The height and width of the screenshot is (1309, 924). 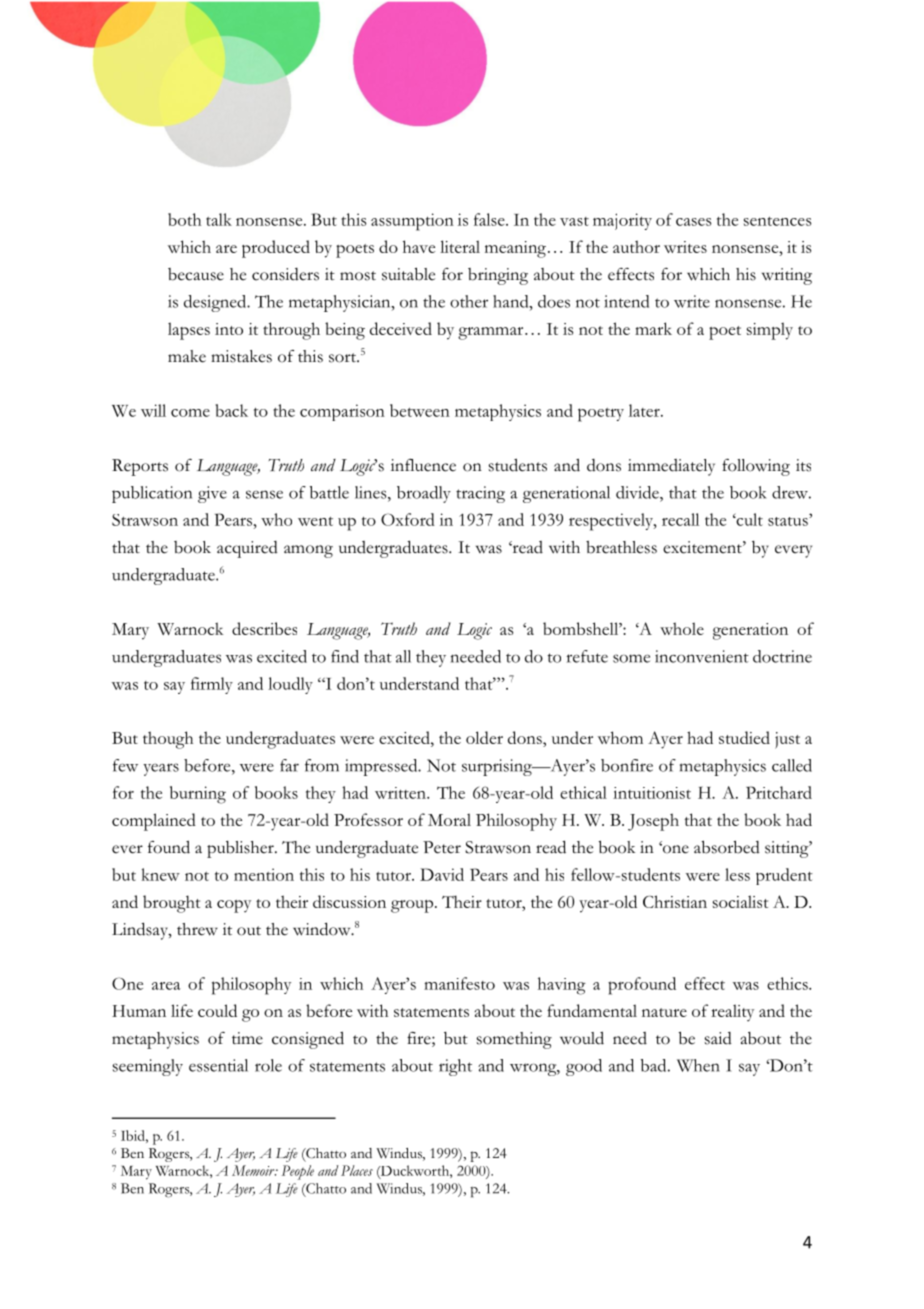 I want to click on right, so click(x=455, y=1067).
